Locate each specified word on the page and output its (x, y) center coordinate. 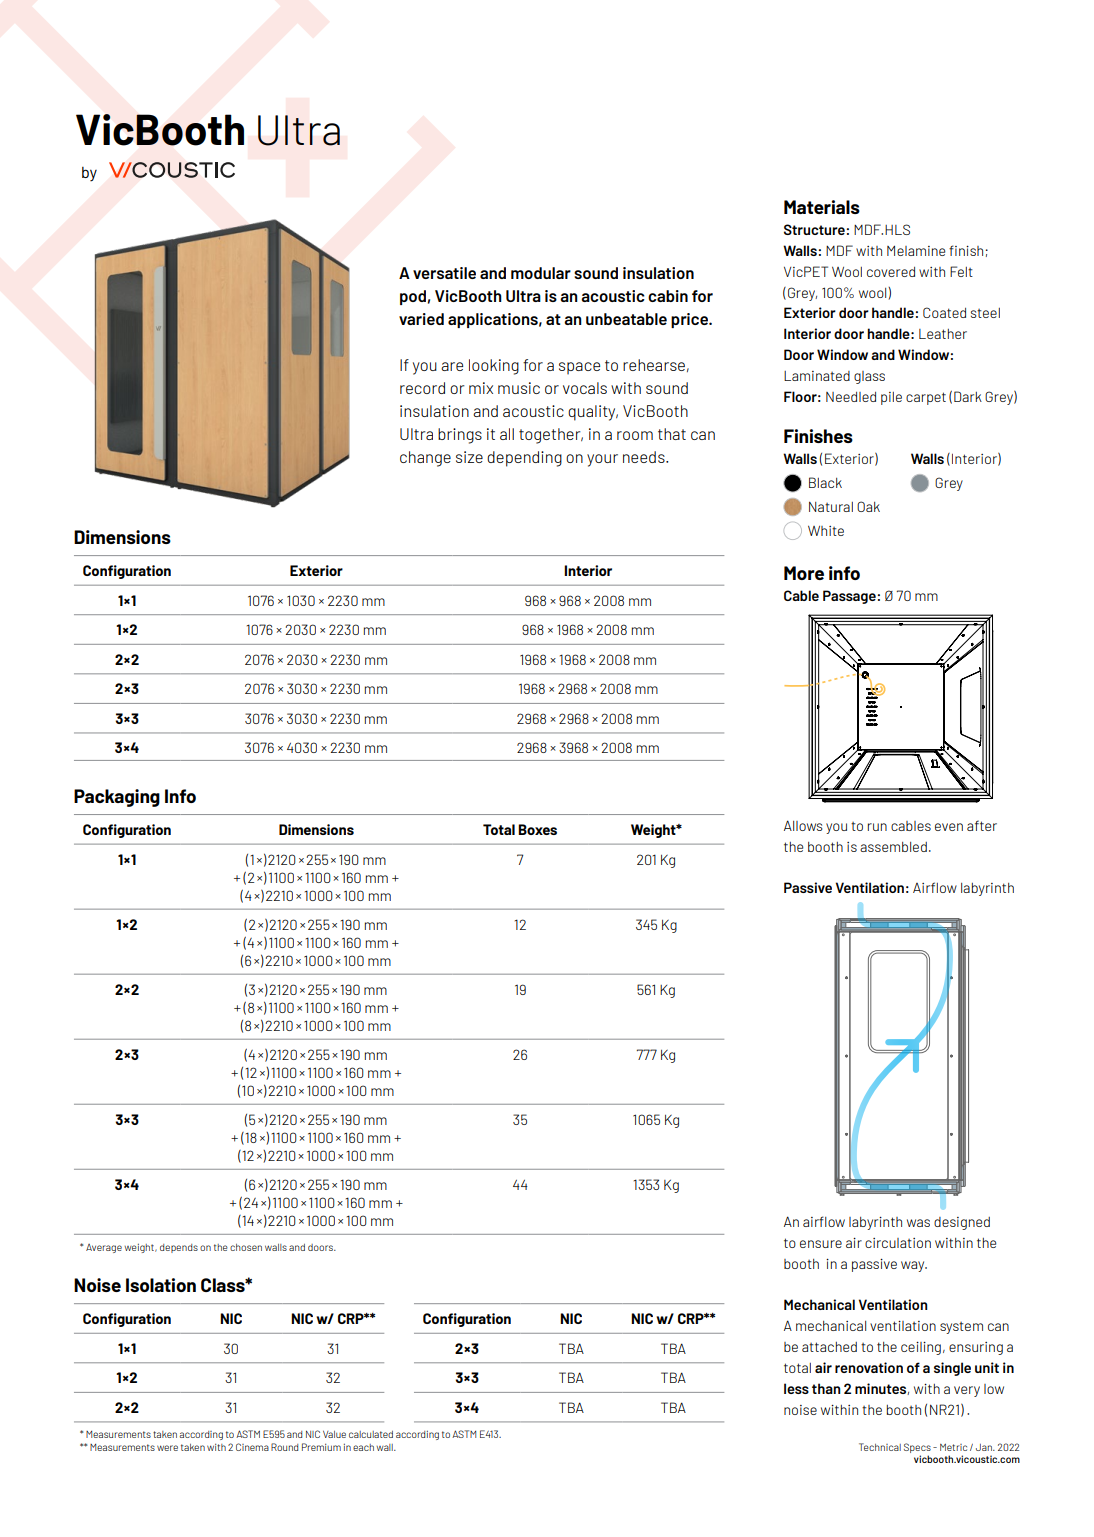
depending (524, 459)
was (918, 1223)
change (425, 459)
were (167, 1448)
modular (541, 273)
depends (179, 1248)
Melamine (916, 250)
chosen (246, 1247)
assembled (893, 847)
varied (421, 319)
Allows (803, 825)
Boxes (537, 829)
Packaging (117, 798)
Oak (868, 506)
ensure (821, 1244)
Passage (849, 597)
